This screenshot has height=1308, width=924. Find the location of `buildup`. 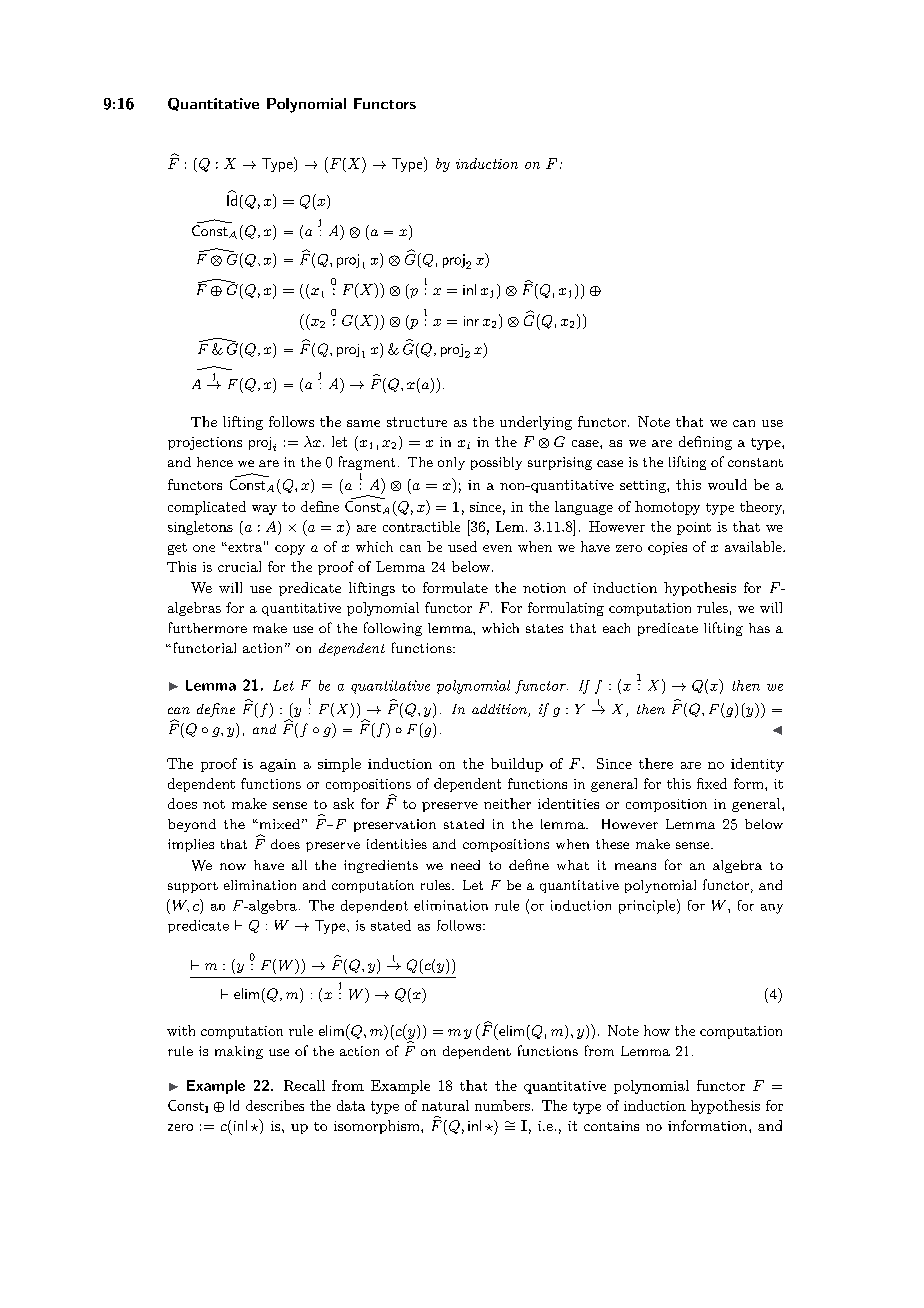

buildup is located at coordinates (517, 765).
